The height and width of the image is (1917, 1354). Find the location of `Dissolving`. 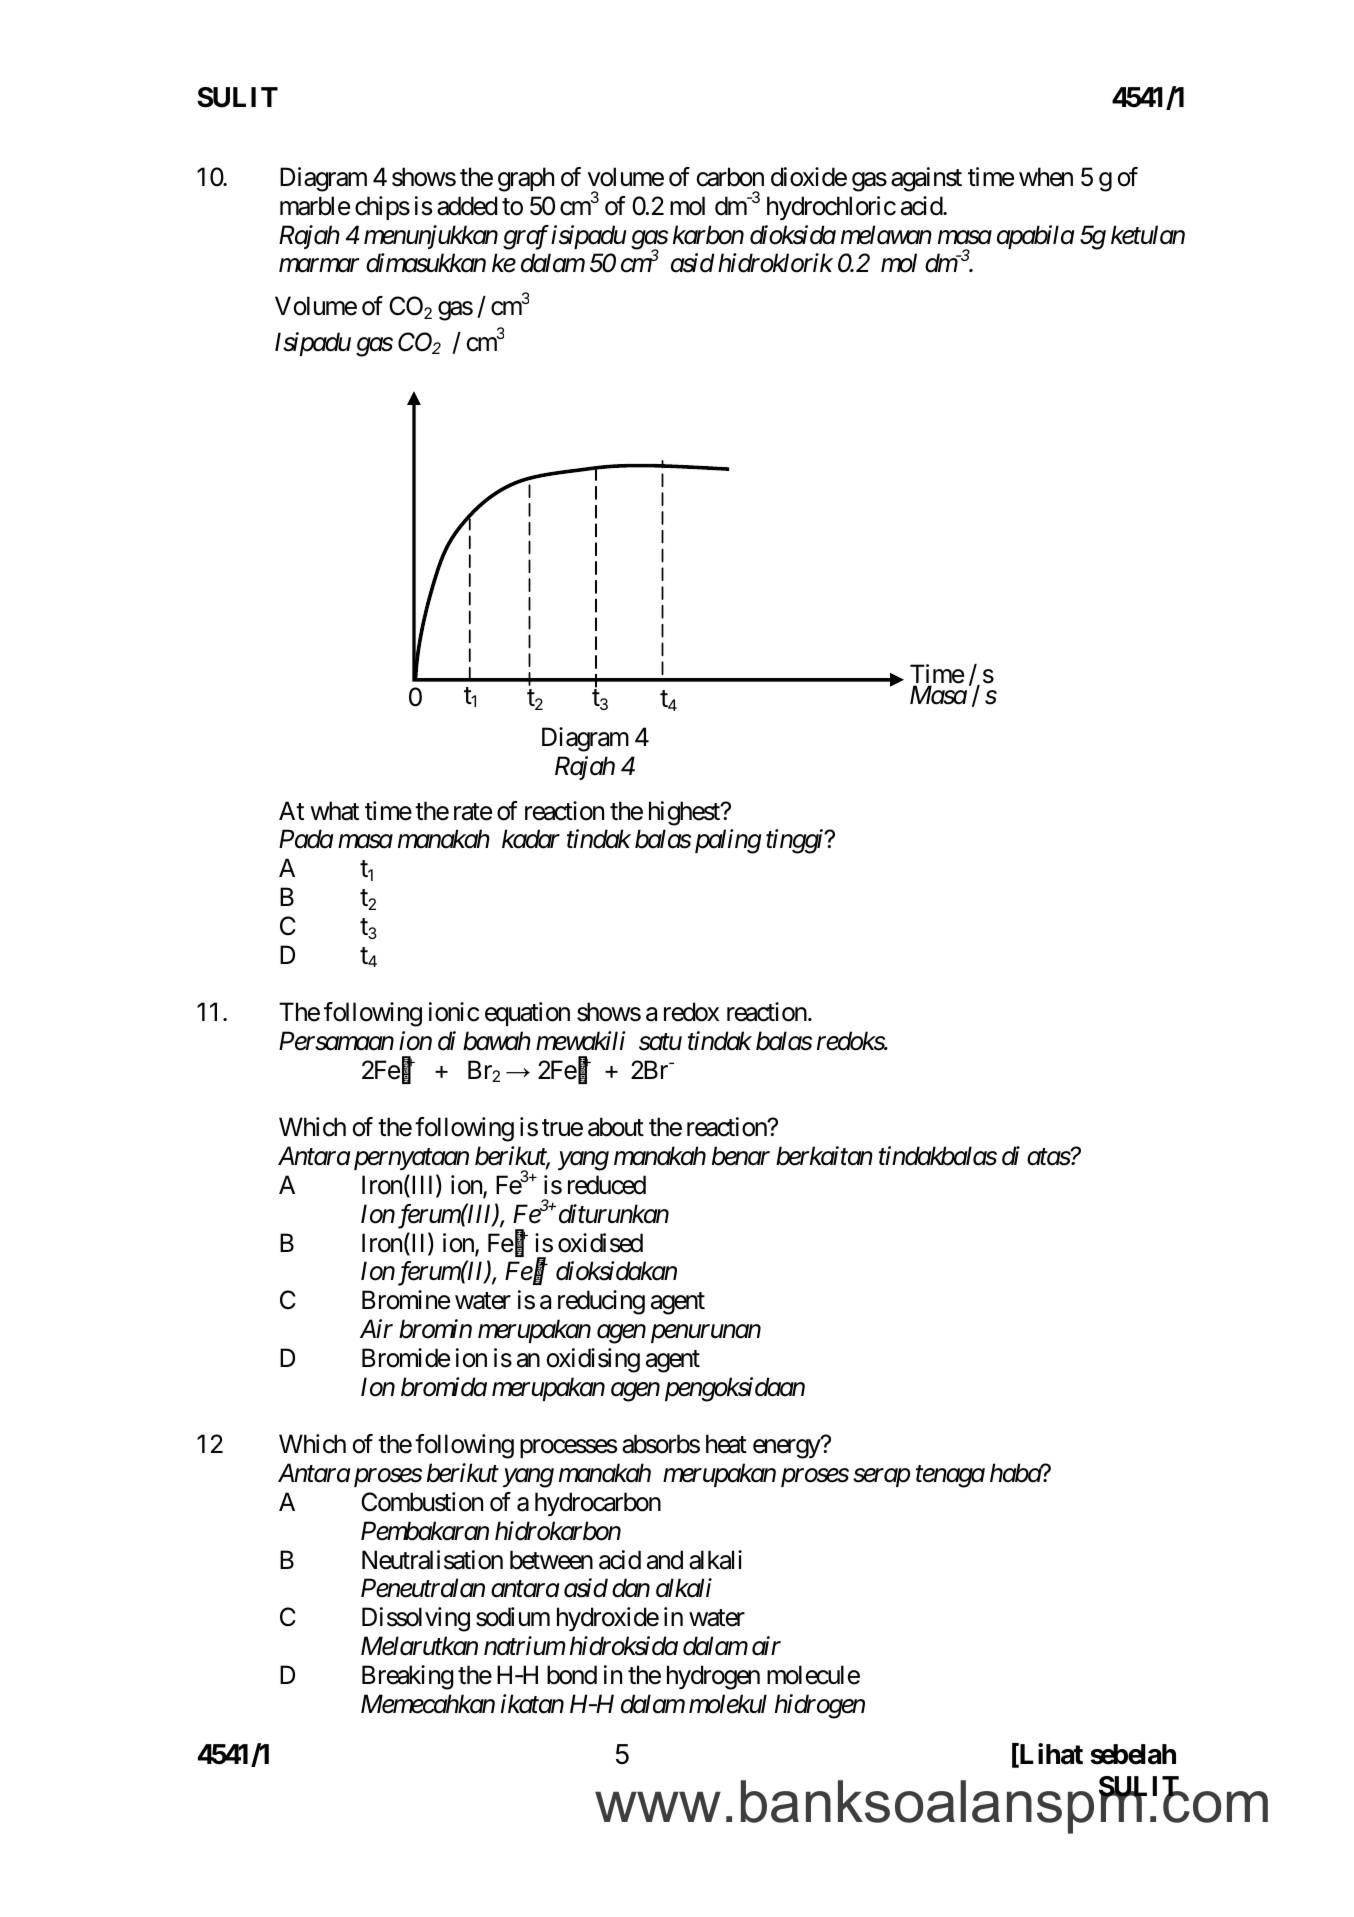

Dissolving is located at coordinates (416, 1619).
